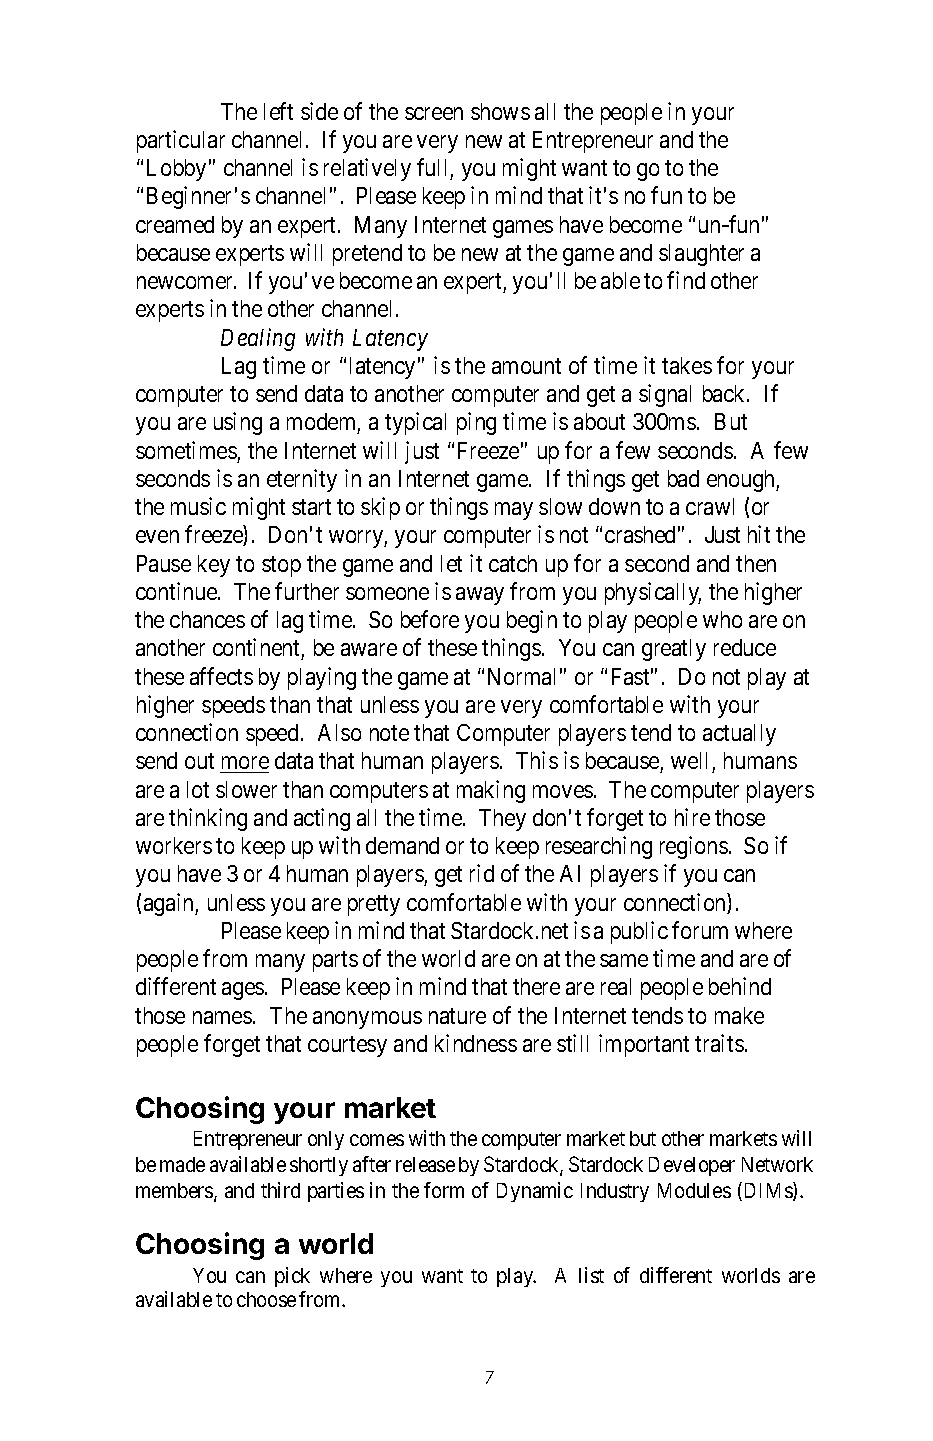  What do you see at coordinates (444, 1190) in the page?
I see `form` at bounding box center [444, 1190].
